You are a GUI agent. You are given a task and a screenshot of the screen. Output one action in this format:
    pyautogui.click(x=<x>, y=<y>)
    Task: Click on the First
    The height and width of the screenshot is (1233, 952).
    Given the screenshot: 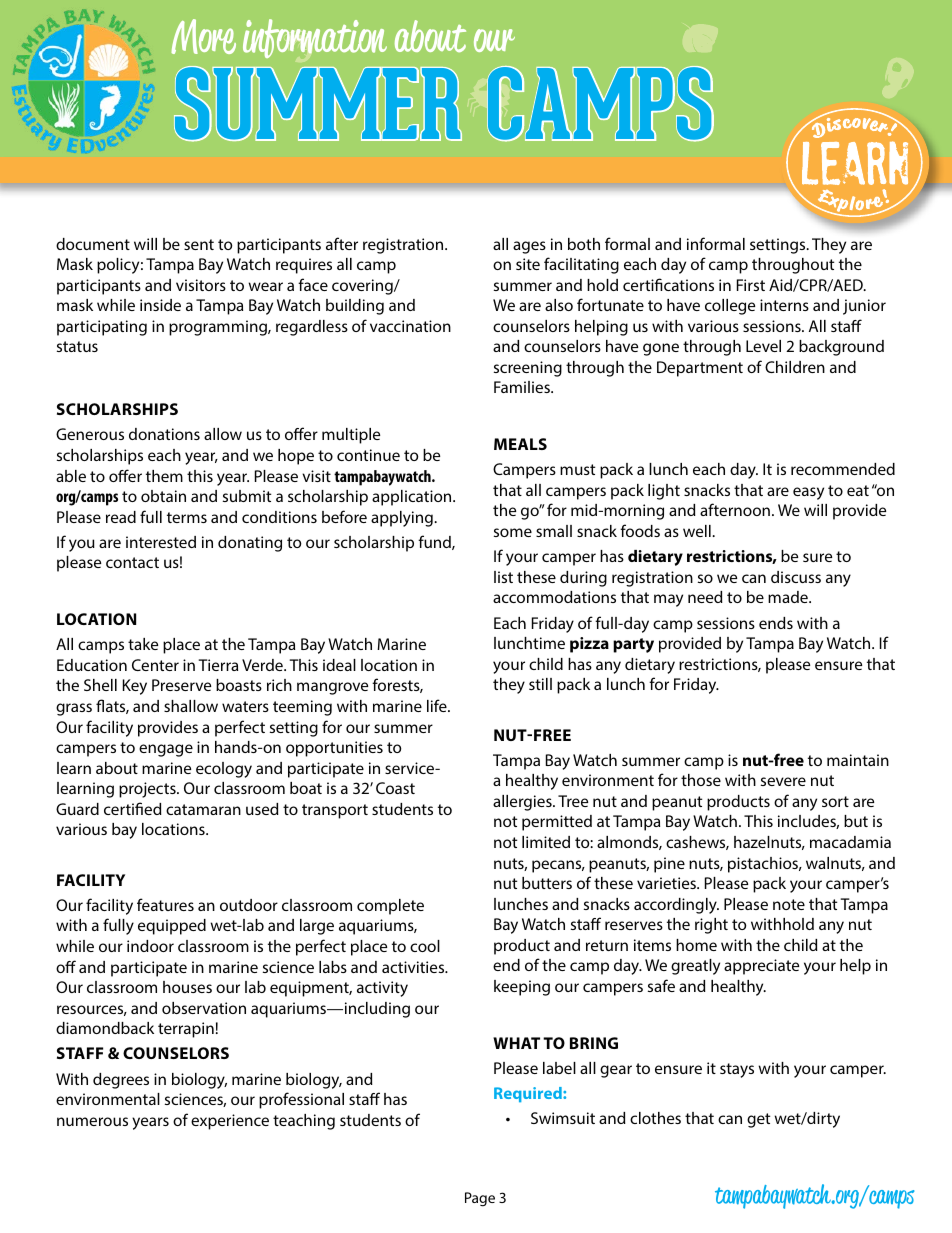 What is the action you would take?
    pyautogui.click(x=751, y=285)
